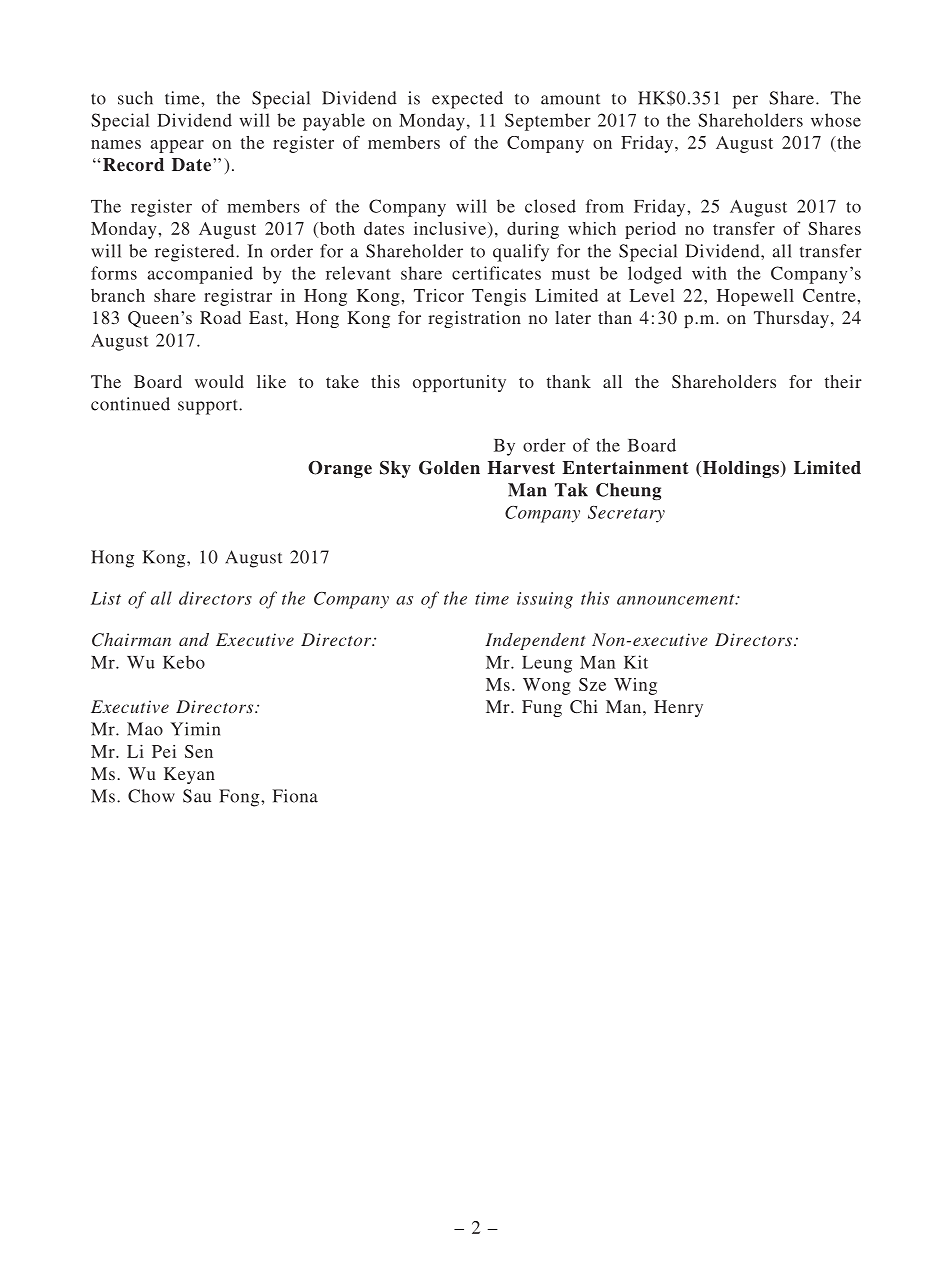 Image resolution: width=952 pixels, height=1270 pixels. Describe the element at coordinates (106, 598) in the screenshot. I see `List` at that location.
